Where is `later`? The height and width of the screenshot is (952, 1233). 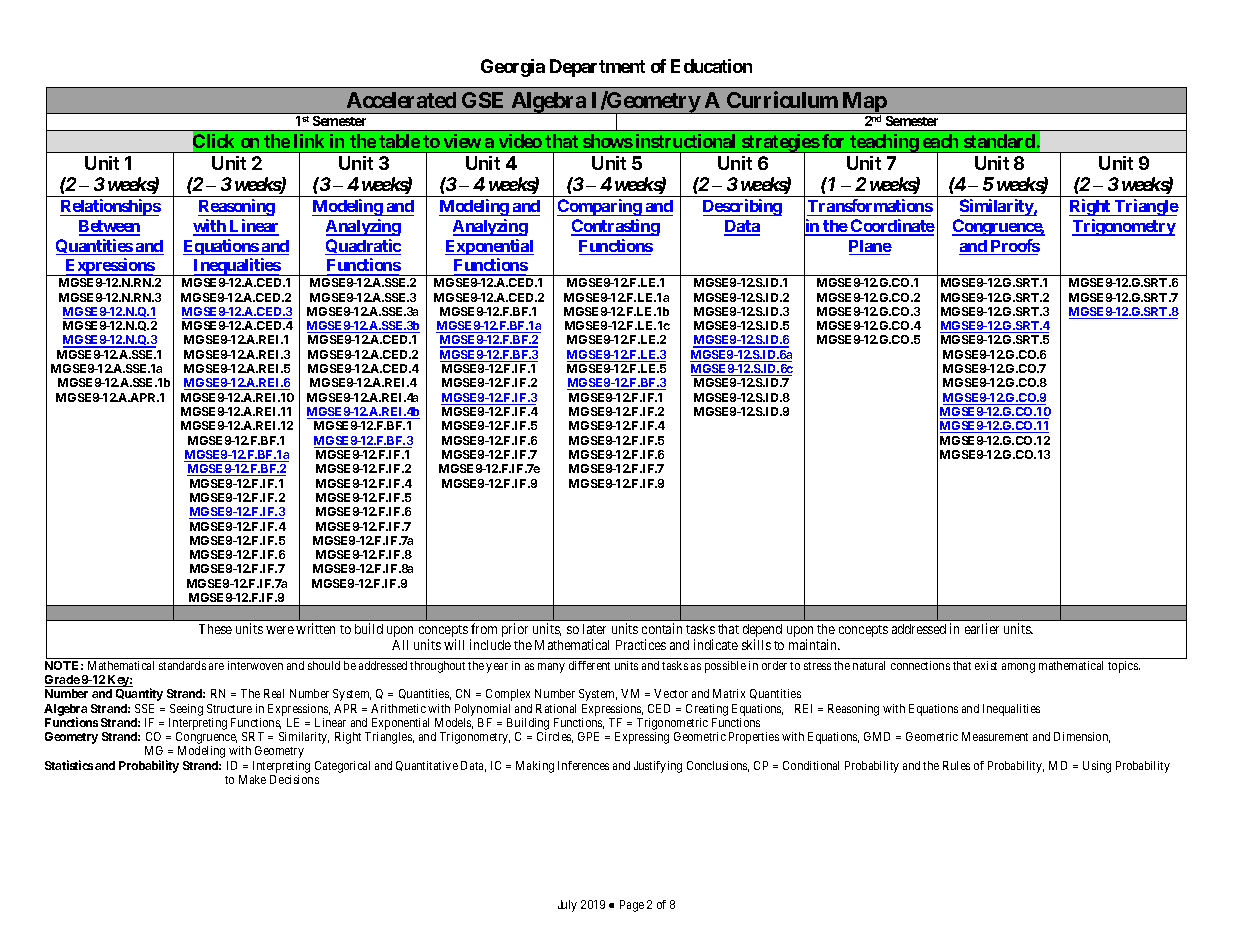
later is located at coordinates (594, 629).
